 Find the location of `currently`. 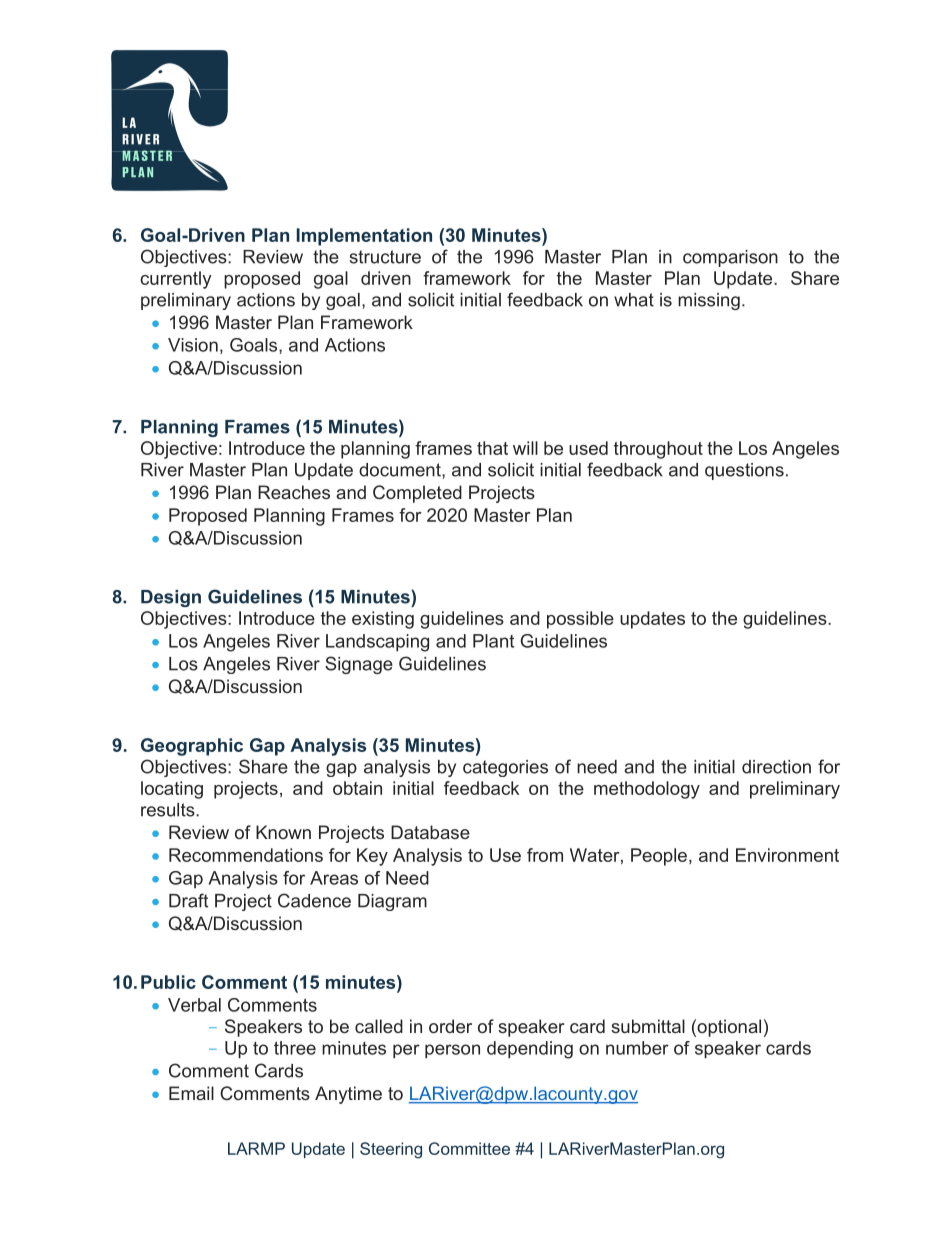

currently is located at coordinates (176, 280).
